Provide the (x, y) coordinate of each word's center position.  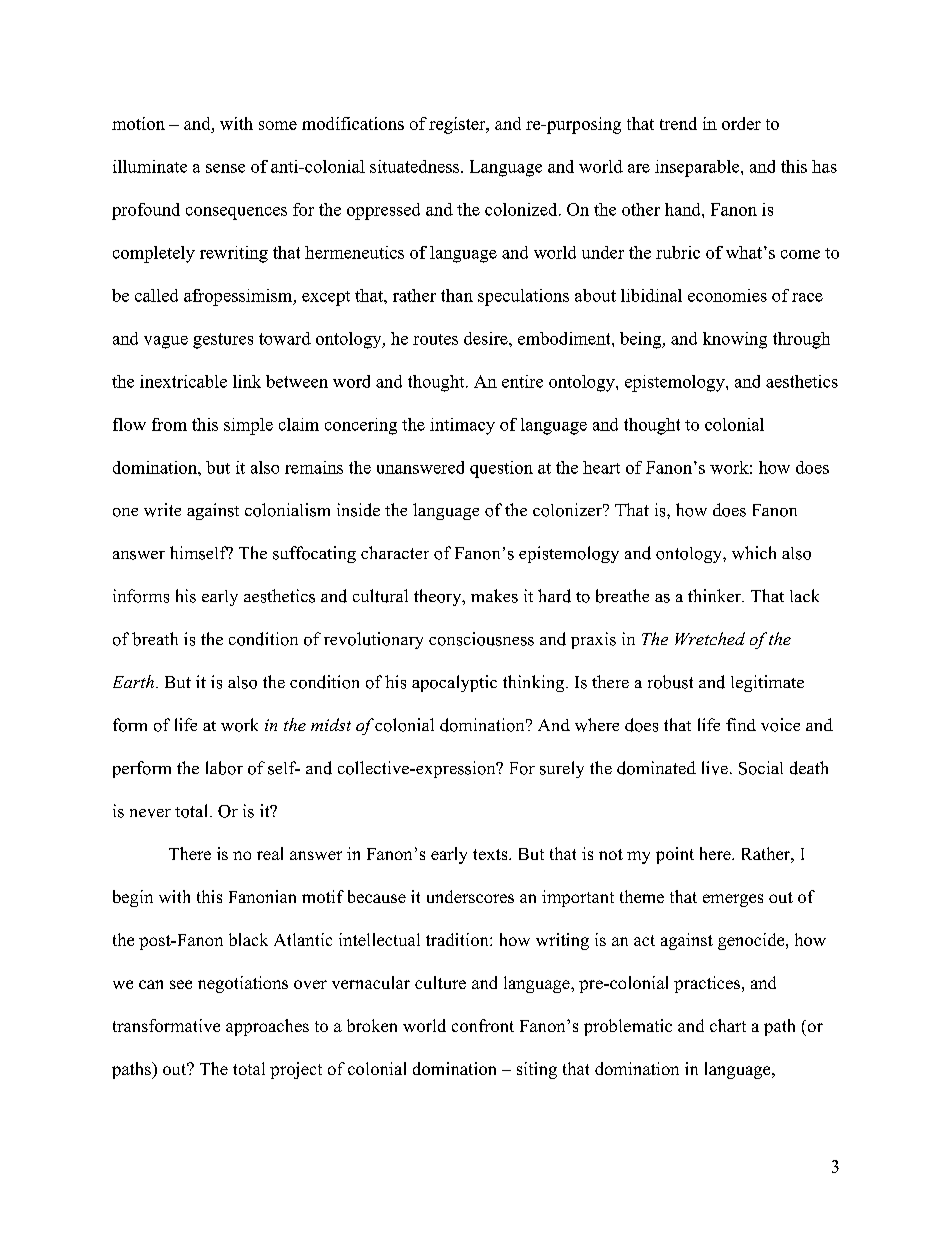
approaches (267, 1027)
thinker (715, 595)
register (458, 125)
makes (494, 596)
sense (225, 168)
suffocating (314, 554)
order (741, 123)
